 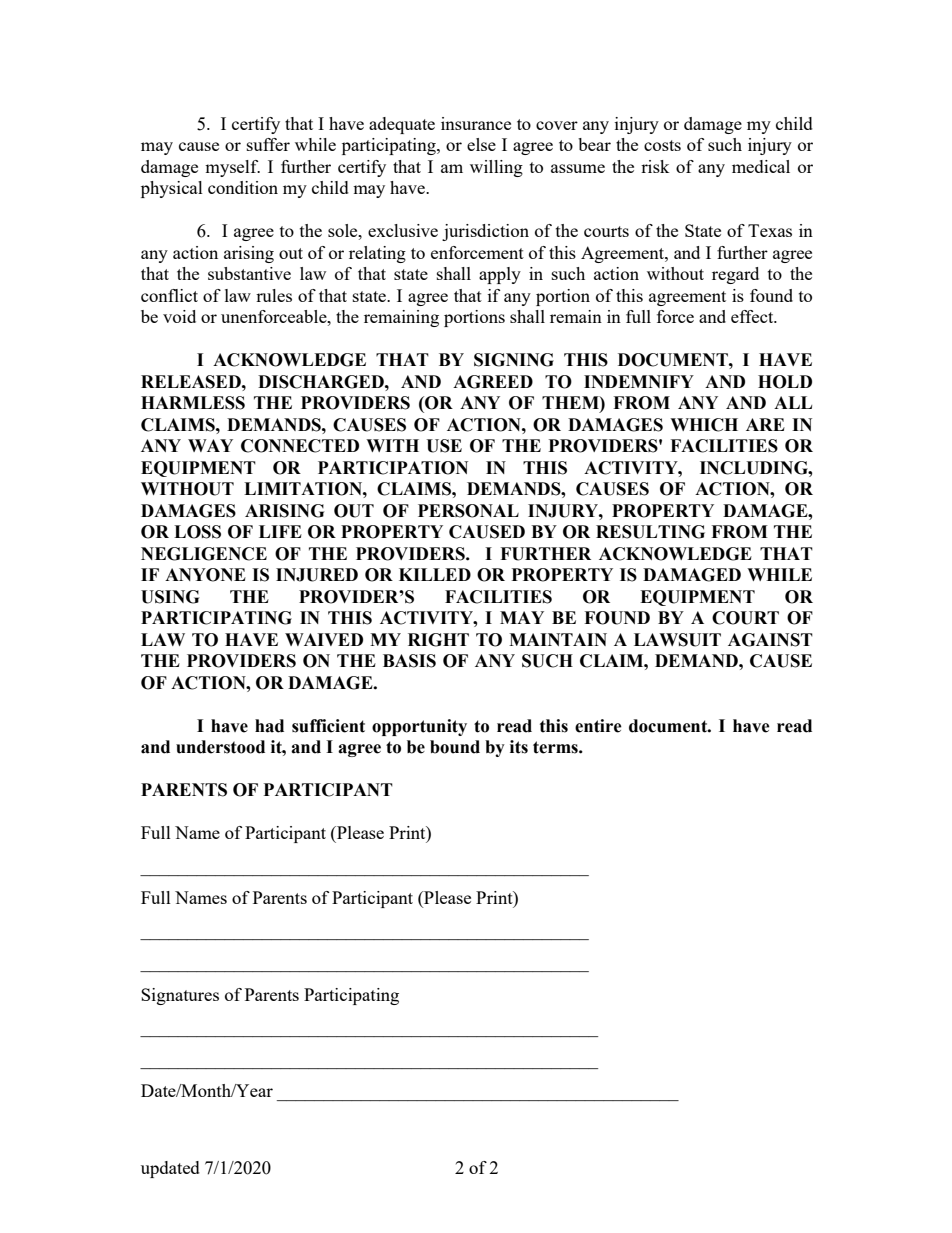 What do you see at coordinates (268, 144) in the screenshot?
I see `suffer` at bounding box center [268, 144].
